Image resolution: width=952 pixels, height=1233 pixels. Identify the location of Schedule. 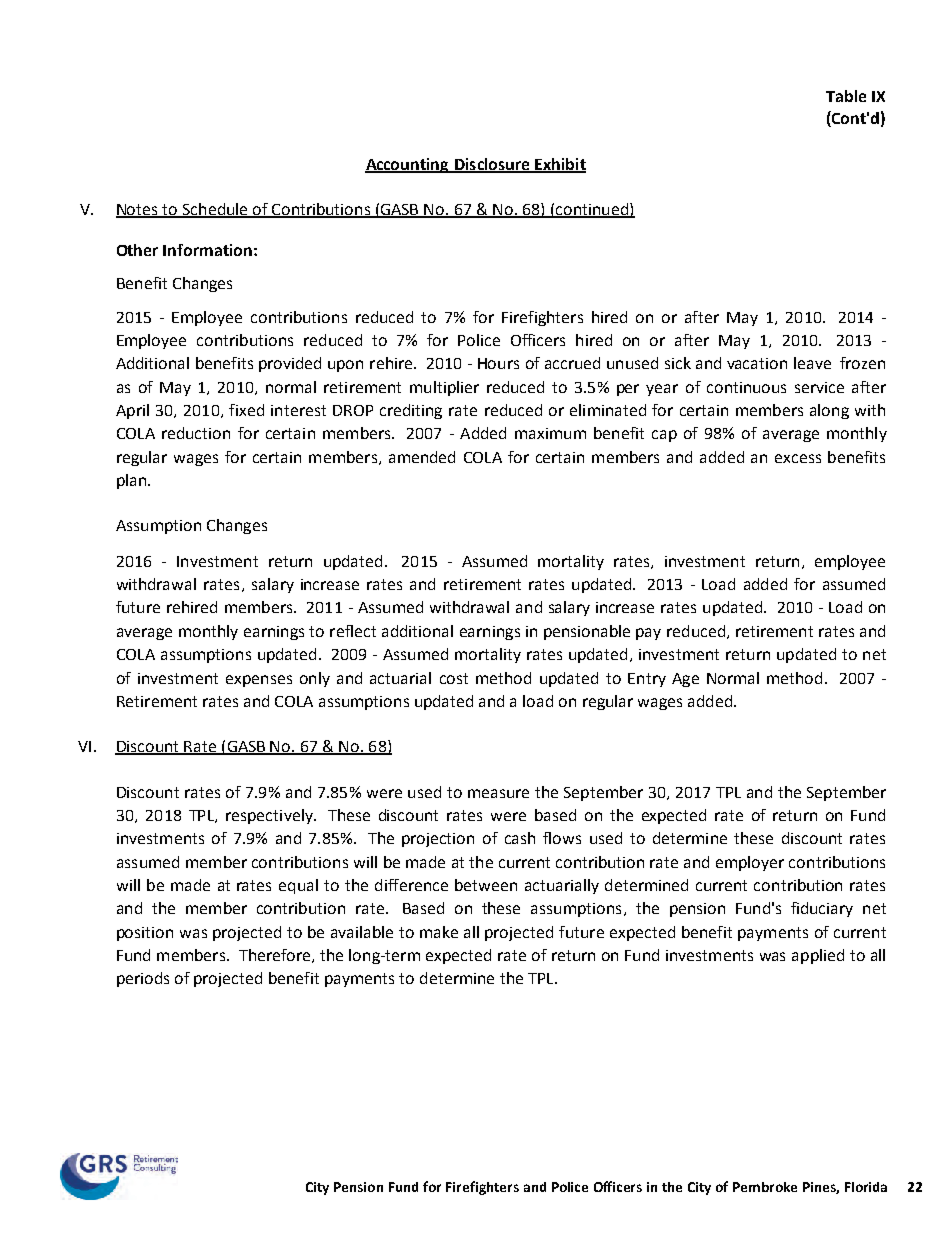
(215, 210).
